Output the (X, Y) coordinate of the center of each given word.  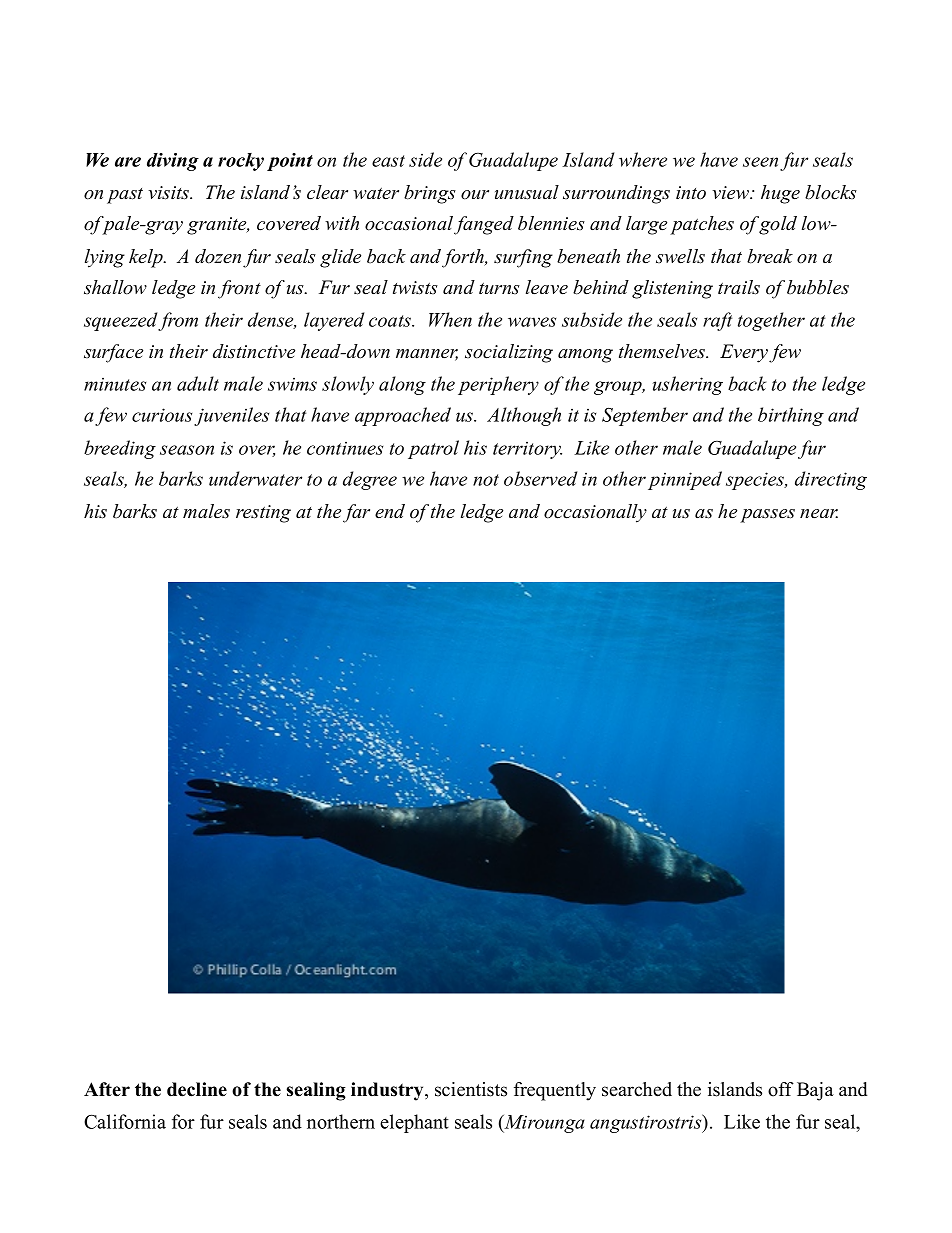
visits (170, 193)
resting (263, 514)
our (475, 195)
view (731, 193)
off (781, 1089)
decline (197, 1089)
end (390, 511)
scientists (471, 1089)
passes (767, 516)
